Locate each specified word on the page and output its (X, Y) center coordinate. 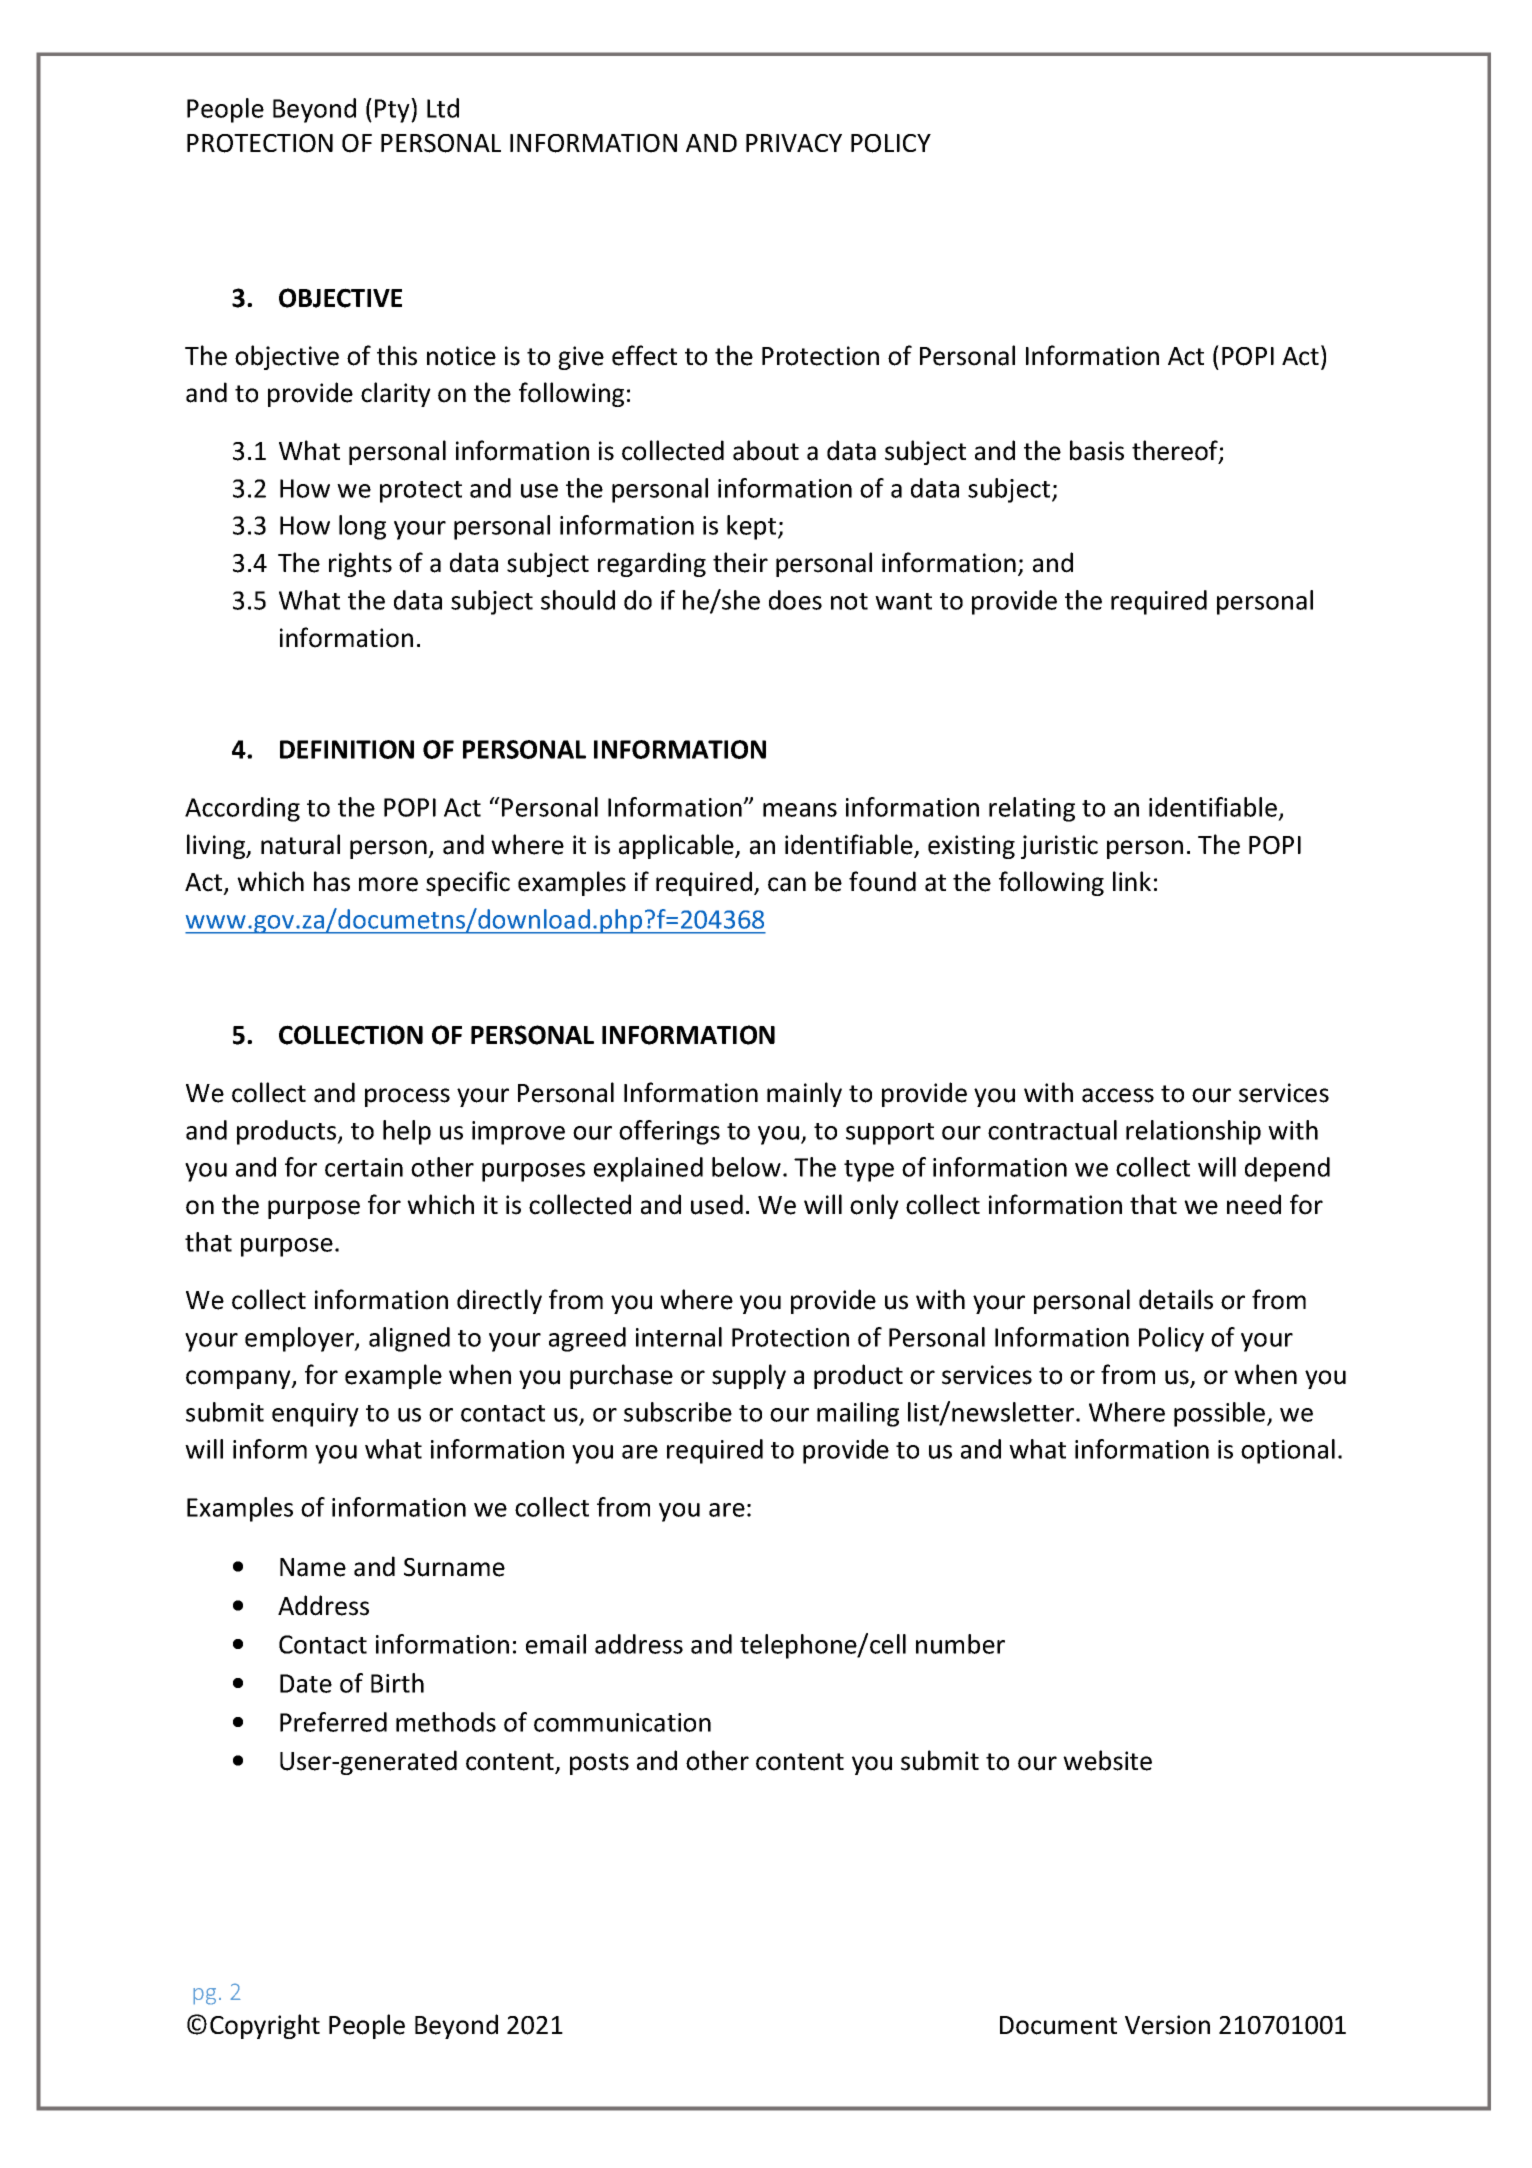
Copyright (265, 2026)
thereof (1176, 451)
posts (599, 1764)
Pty (393, 110)
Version (1167, 2025)
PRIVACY (794, 143)
